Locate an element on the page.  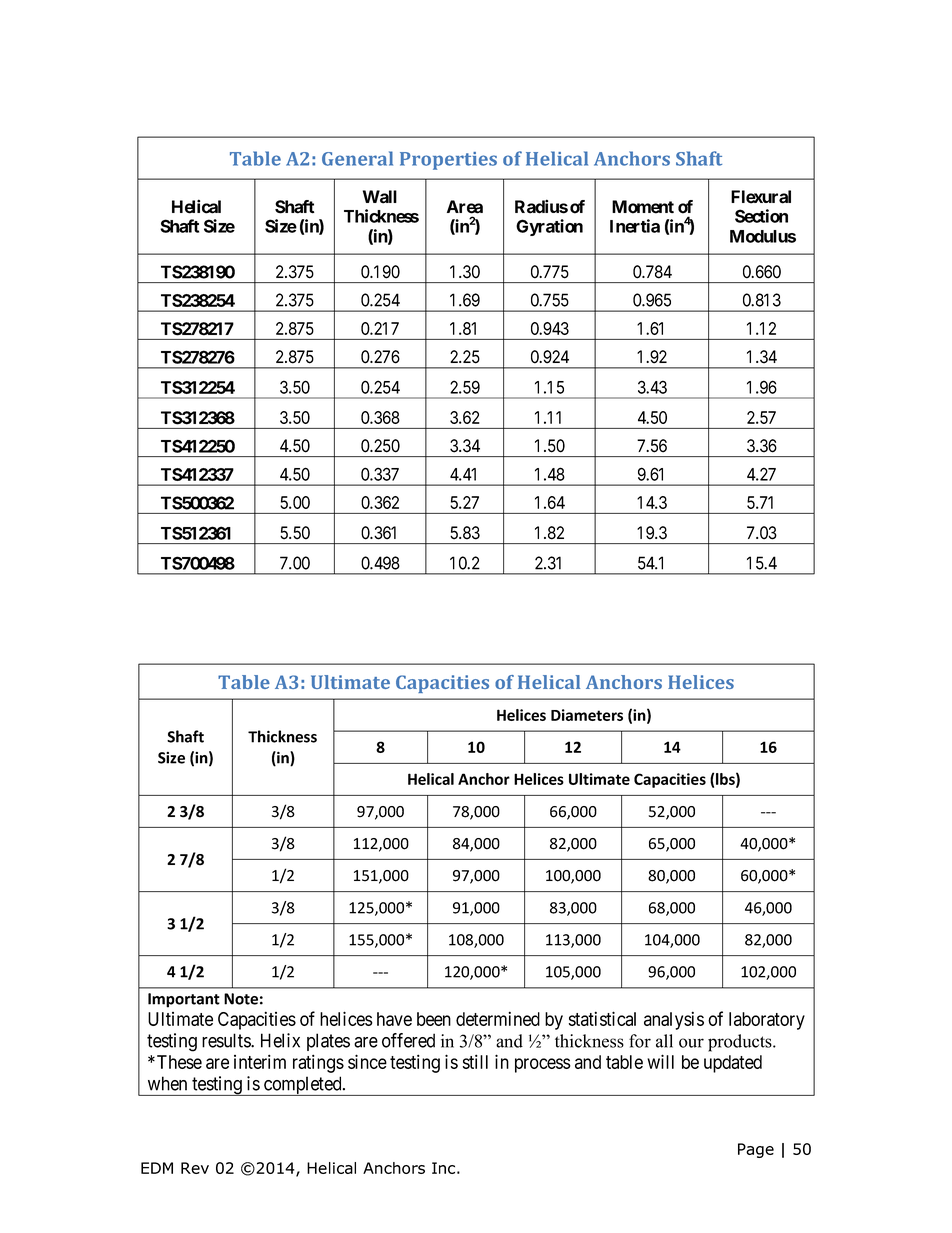
Rev is located at coordinates (195, 1168).
